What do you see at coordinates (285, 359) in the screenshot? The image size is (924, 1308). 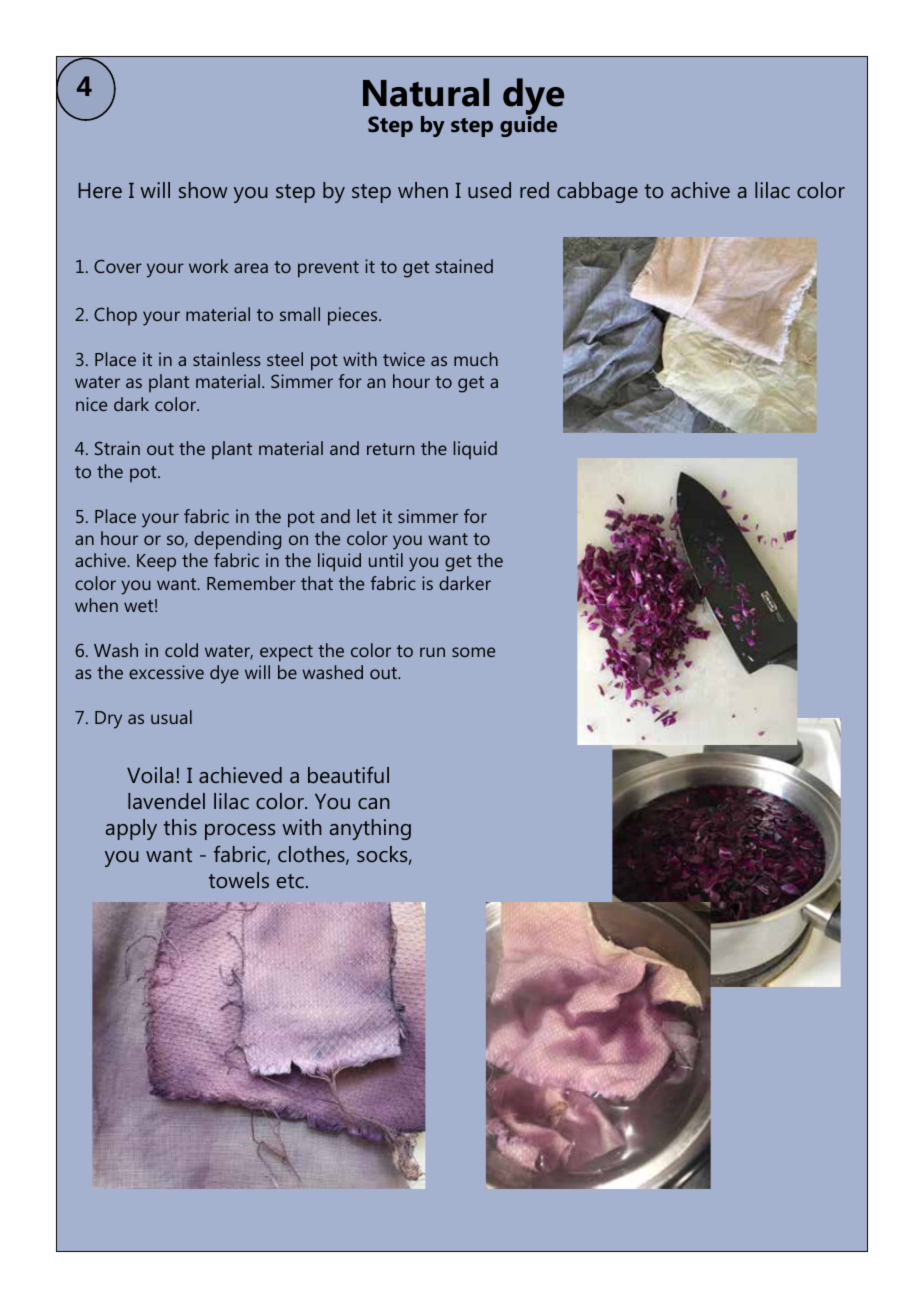 I see `steel` at bounding box center [285, 359].
